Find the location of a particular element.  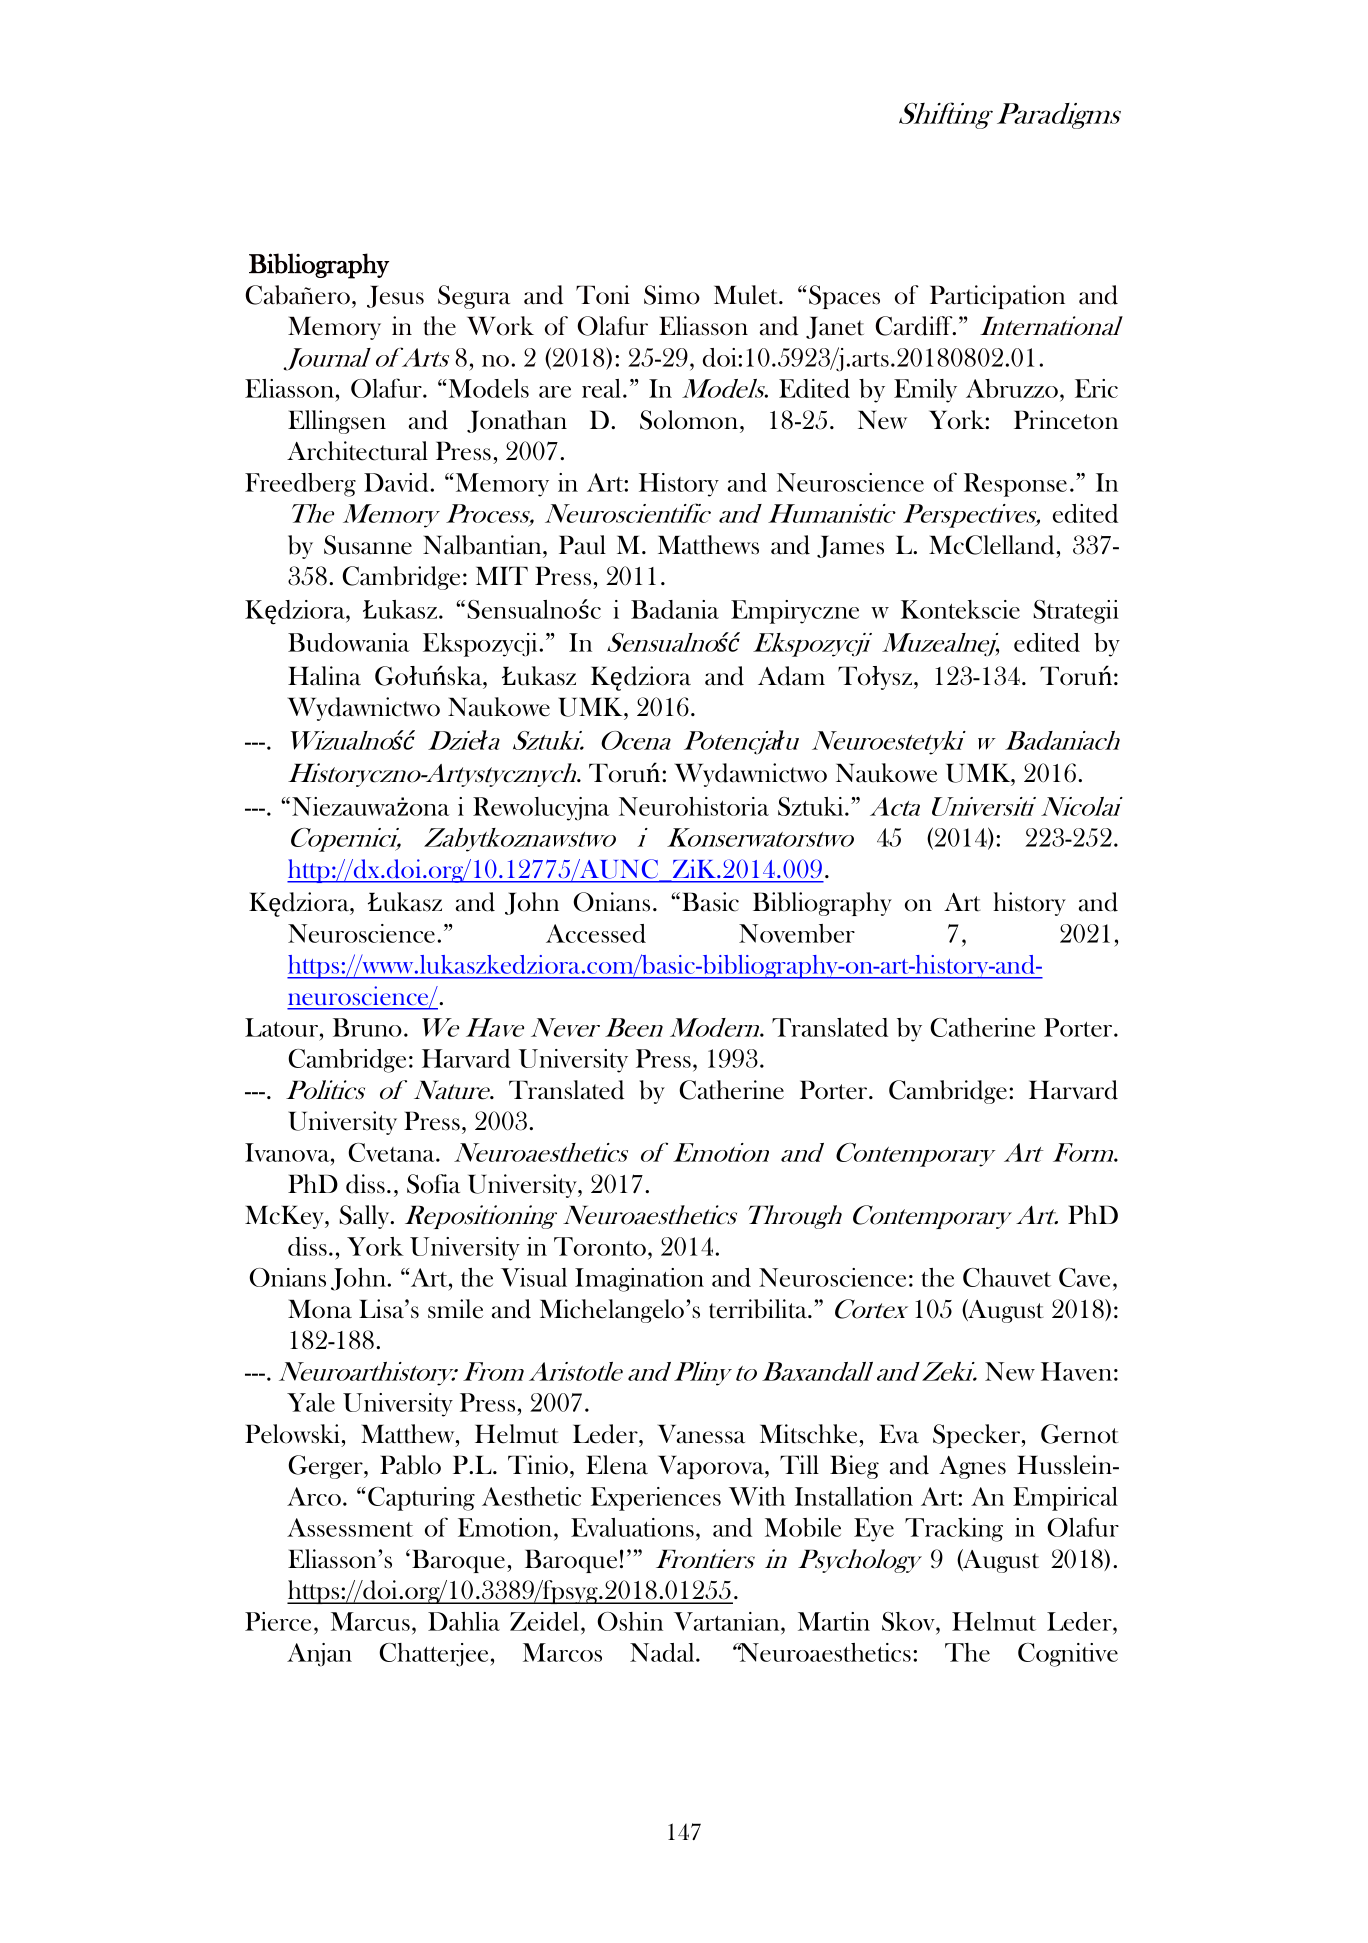

Participation is located at coordinates (997, 297).
